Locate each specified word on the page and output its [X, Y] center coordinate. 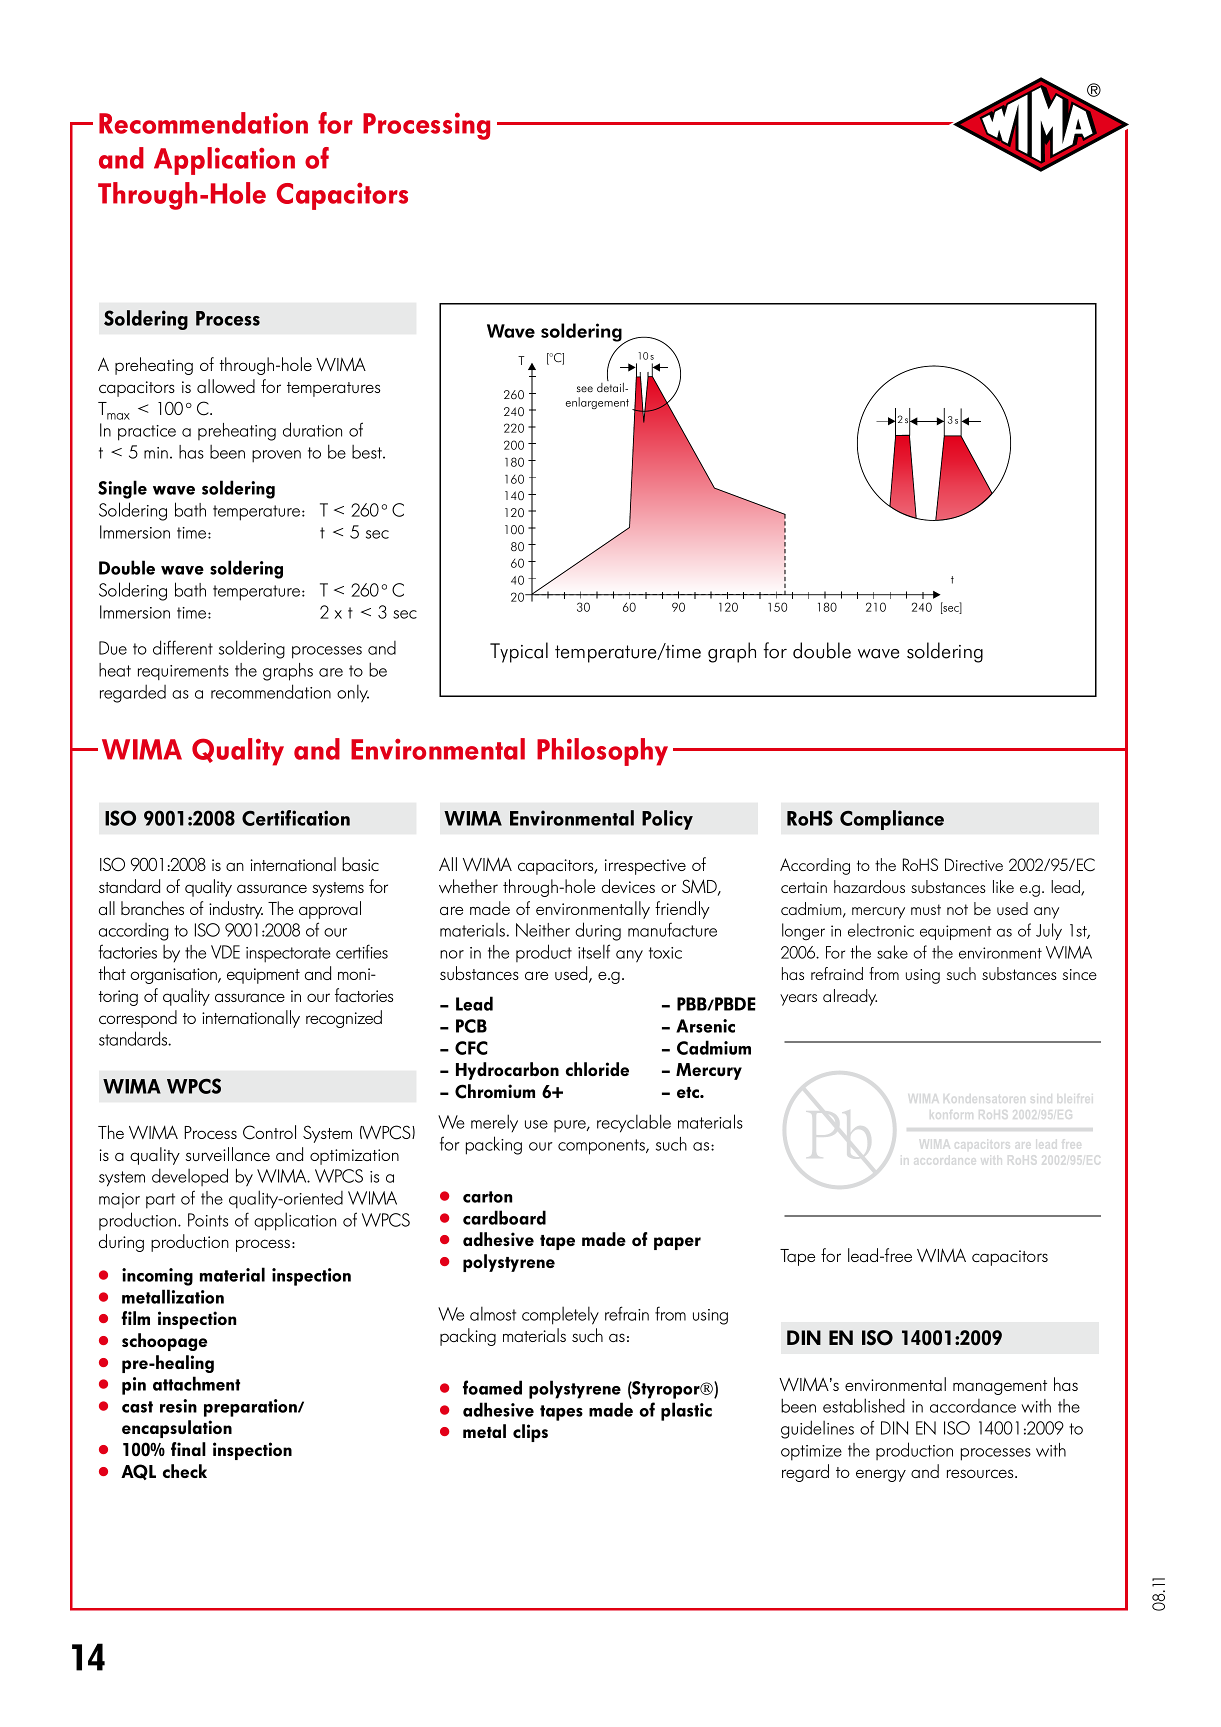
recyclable [634, 1123]
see [585, 389]
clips [530, 1433]
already [850, 997]
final [188, 1449]
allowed [226, 386]
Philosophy [602, 752]
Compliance [892, 820]
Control [269, 1132]
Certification [296, 818]
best [368, 452]
